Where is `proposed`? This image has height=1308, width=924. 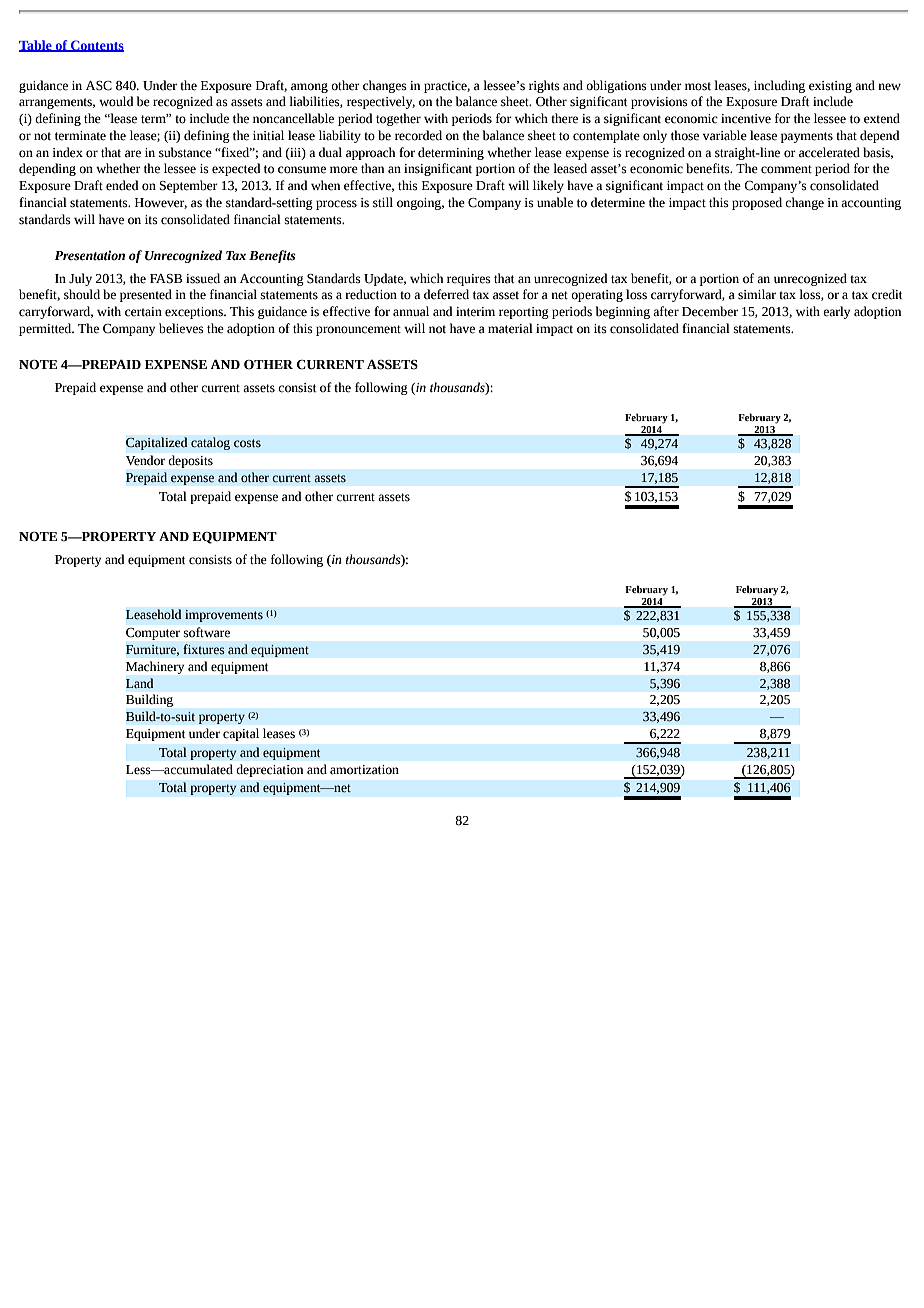
proposed is located at coordinates (757, 203).
